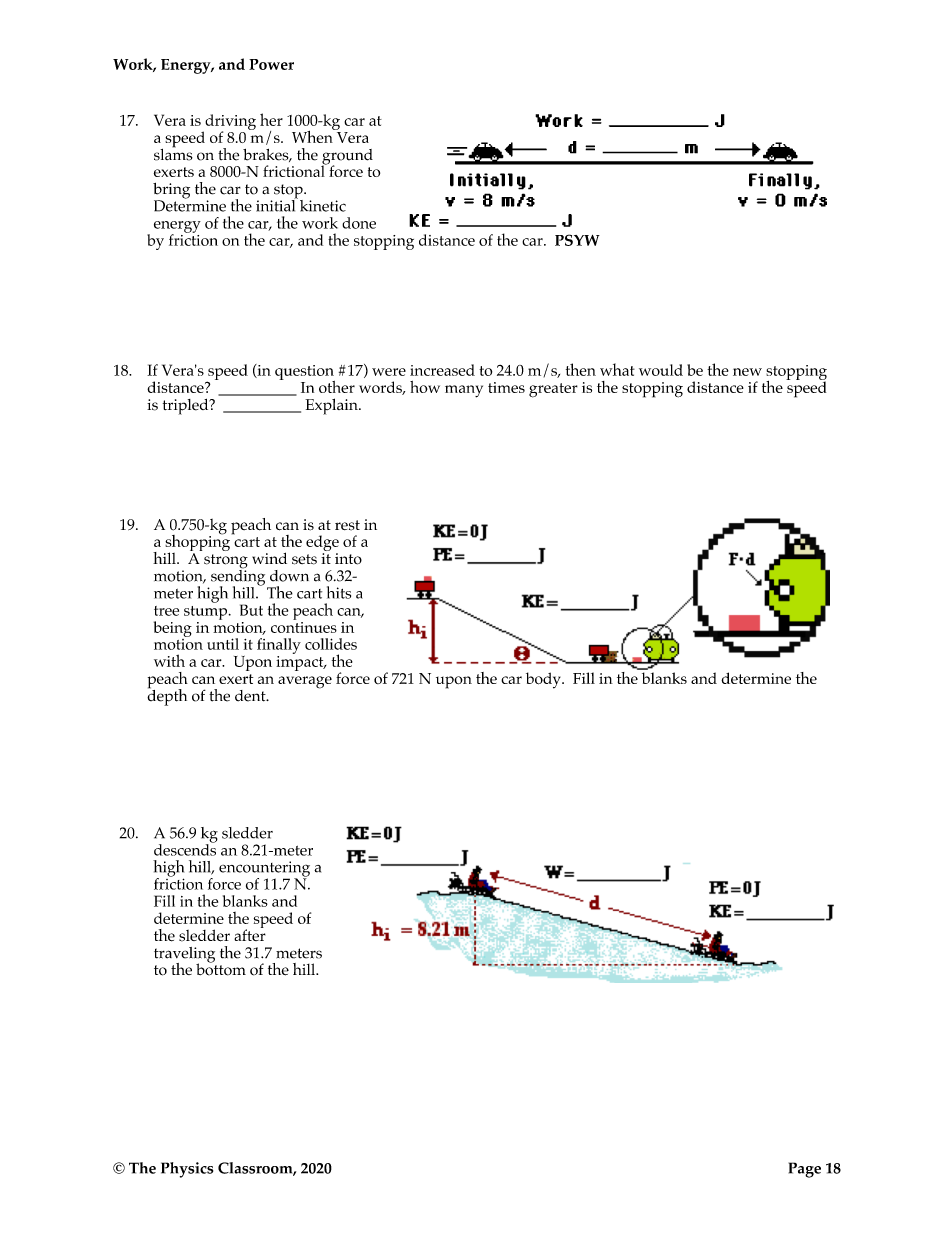 Image resolution: width=952 pixels, height=1233 pixels. What do you see at coordinates (250, 934) in the document?
I see `after` at bounding box center [250, 934].
